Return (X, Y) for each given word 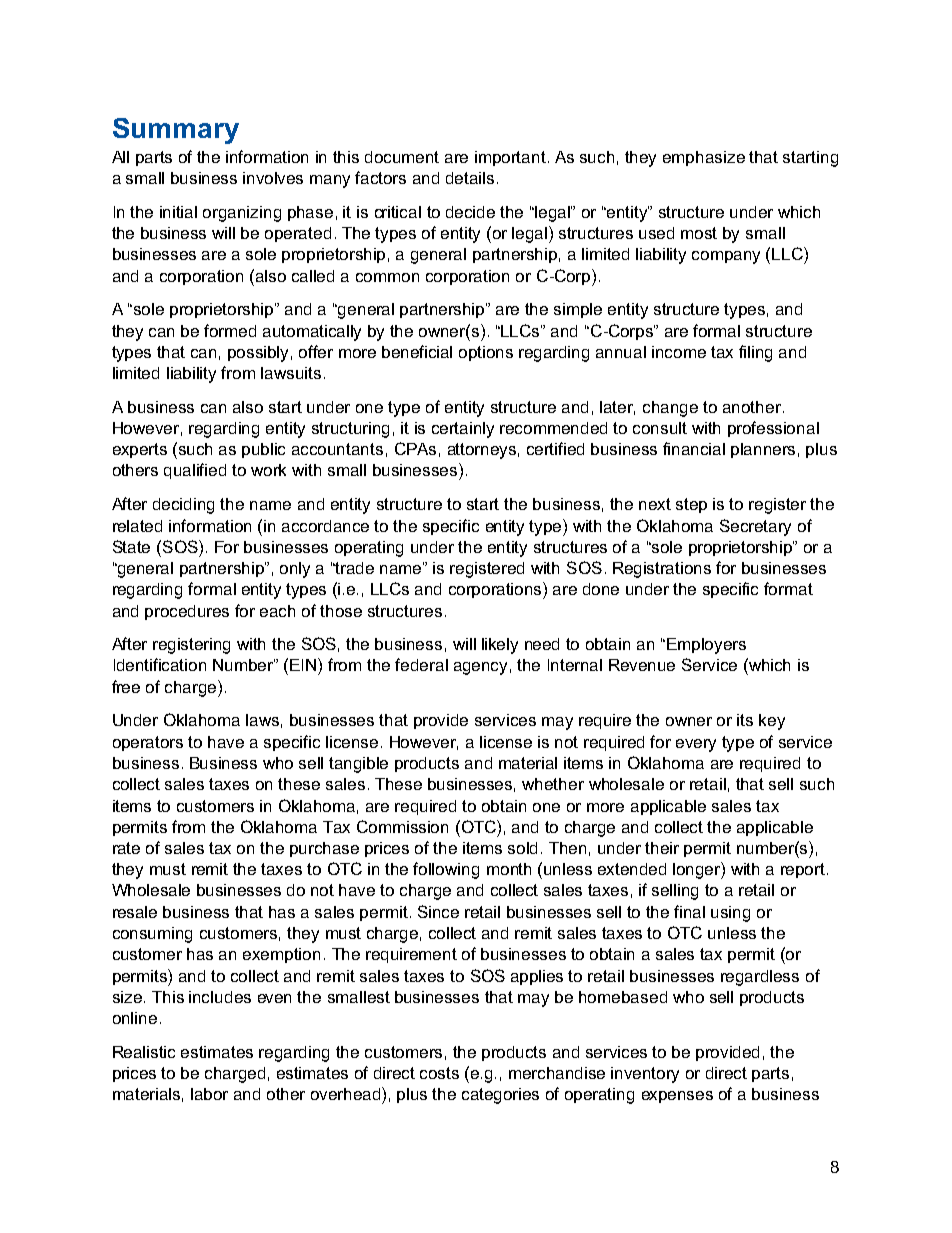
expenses (677, 1097)
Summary (176, 131)
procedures (187, 612)
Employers (706, 646)
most (699, 233)
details (470, 178)
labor (209, 1094)
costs (439, 1073)
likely (500, 646)
